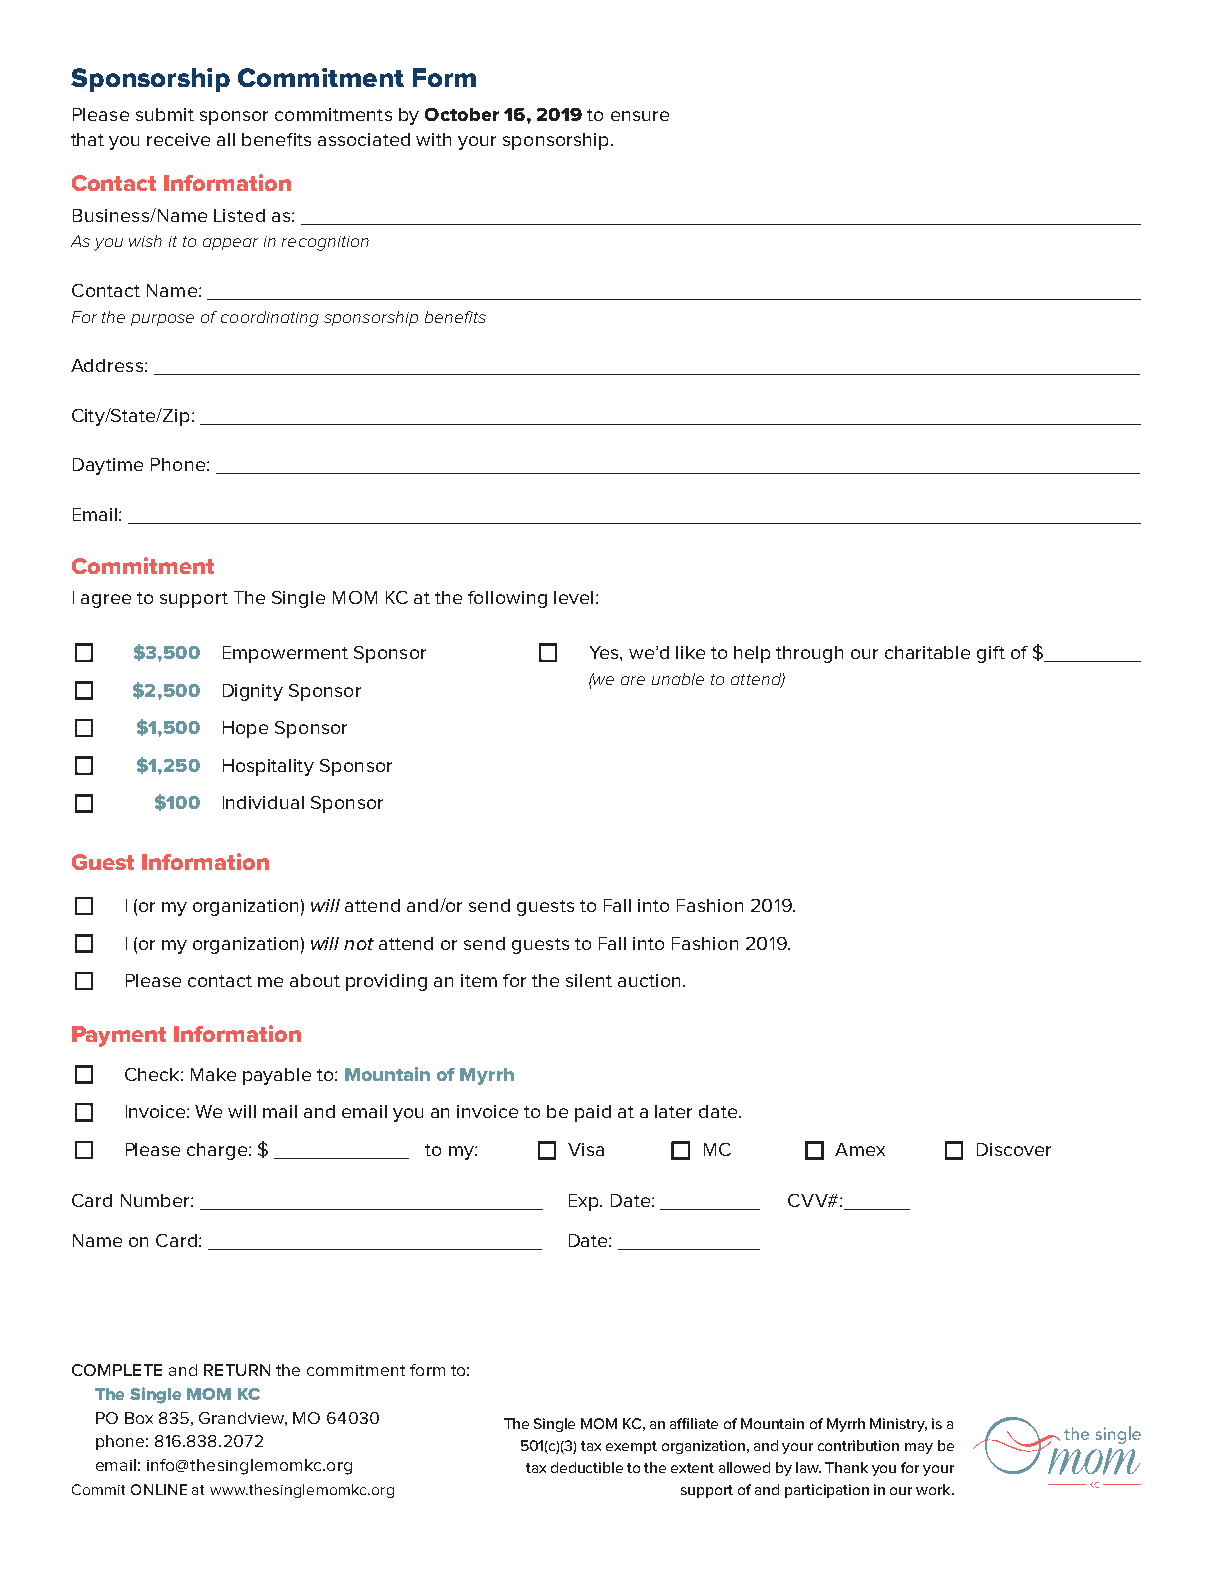 Image resolution: width=1212 pixels, height=1569 pixels. What do you see at coordinates (159, 1489) in the image?
I see `ONLINE` at bounding box center [159, 1489].
